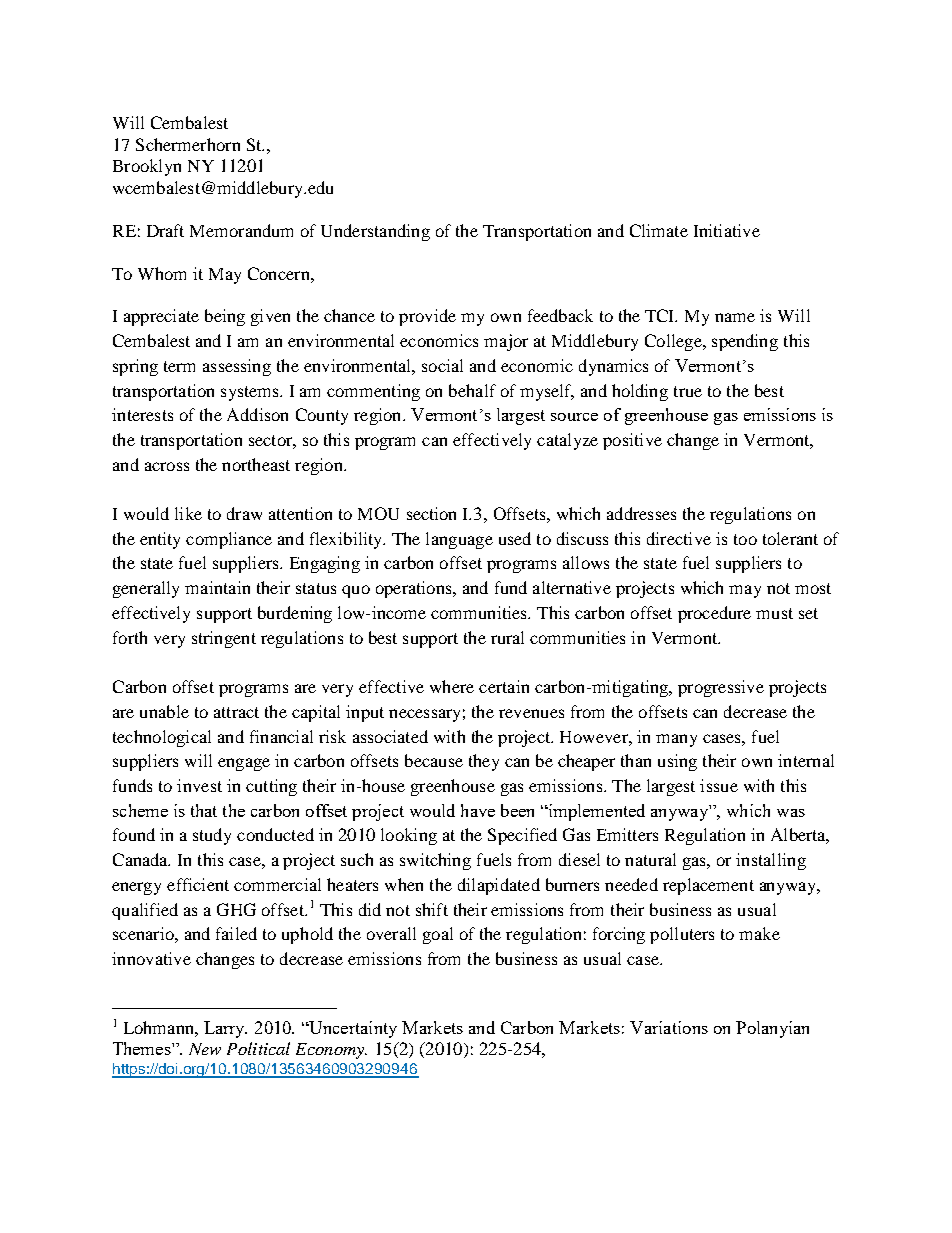  What do you see at coordinates (745, 539) in the screenshot?
I see `too` at bounding box center [745, 539].
